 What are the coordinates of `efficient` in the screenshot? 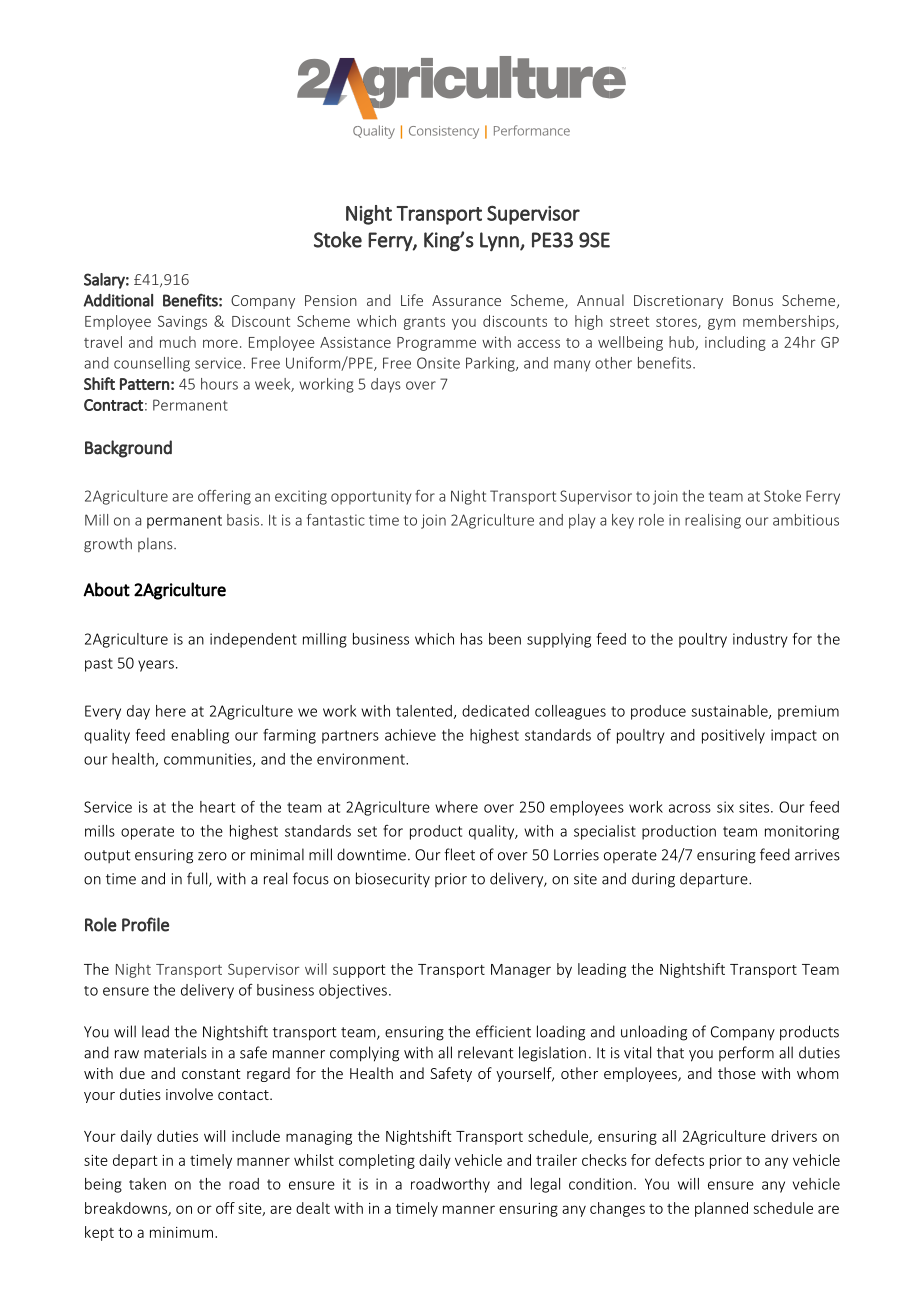 It's located at (503, 1031).
